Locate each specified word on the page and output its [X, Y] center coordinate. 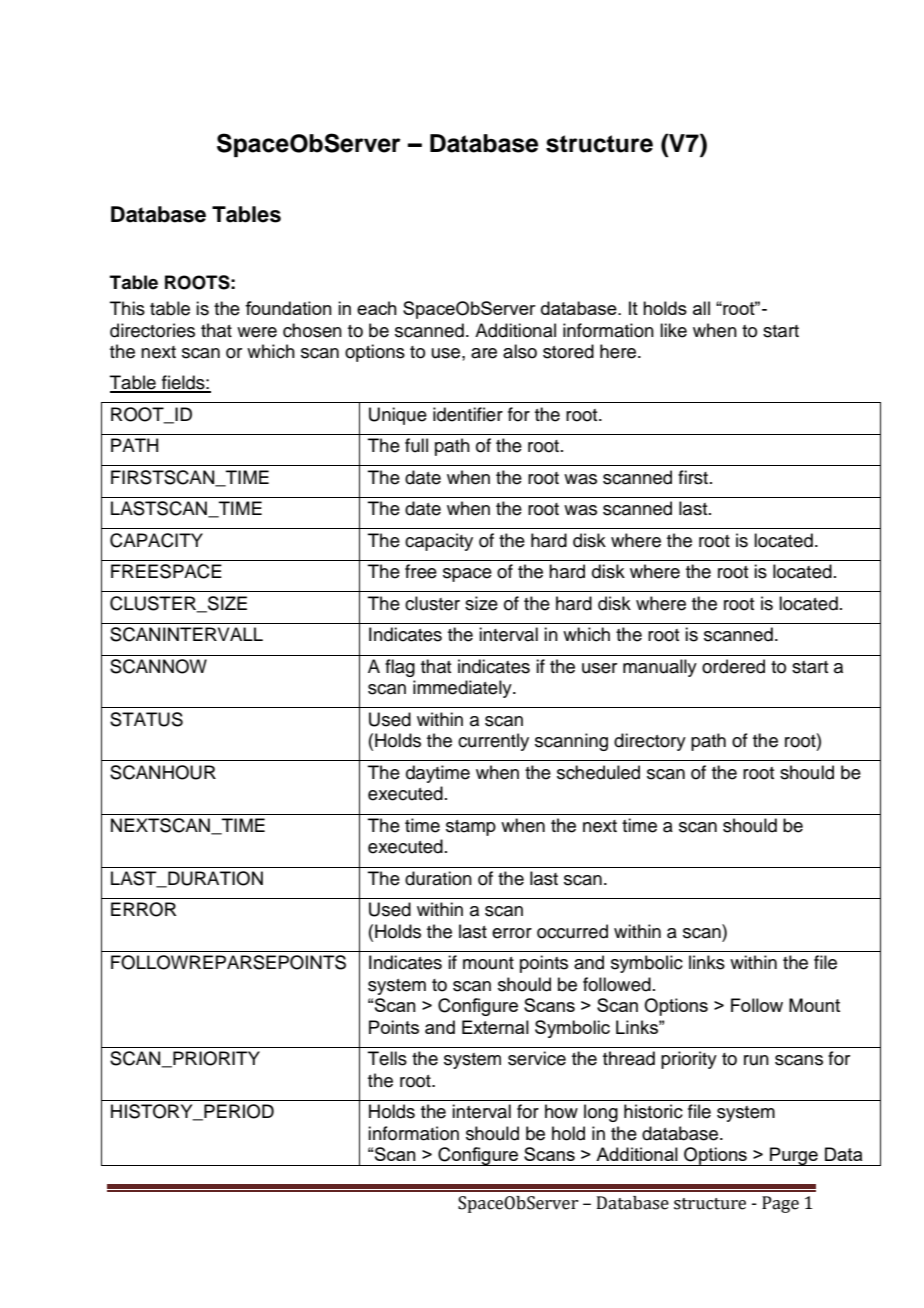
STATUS [146, 719]
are [484, 353]
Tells [387, 1058]
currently [493, 742]
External [495, 1027]
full [416, 445]
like [673, 330]
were [257, 332]
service [537, 1058]
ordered [733, 666]
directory [650, 742]
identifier [468, 414]
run [756, 1060]
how [561, 1111]
